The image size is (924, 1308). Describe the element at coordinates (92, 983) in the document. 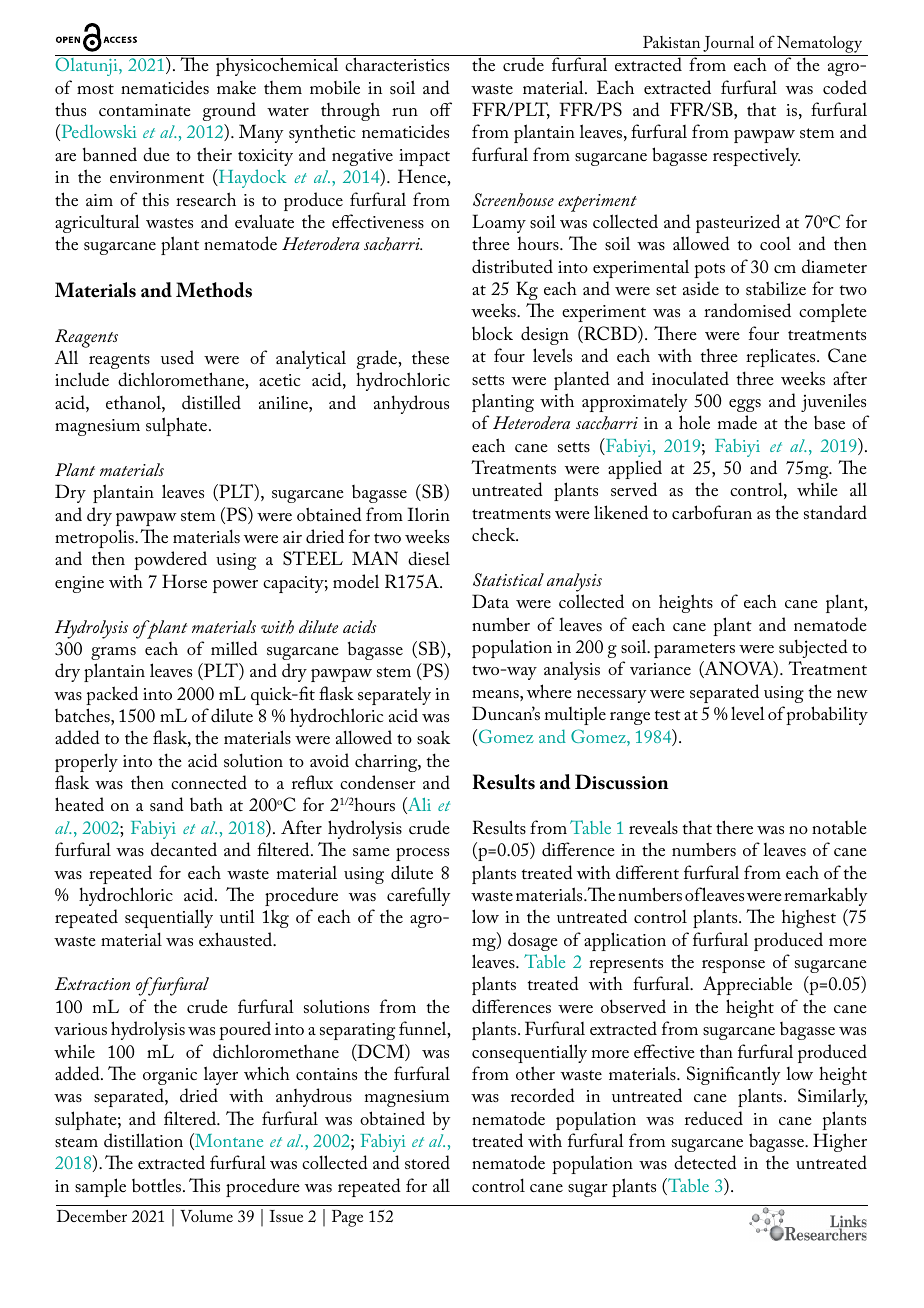

I see `Extraction` at that location.
